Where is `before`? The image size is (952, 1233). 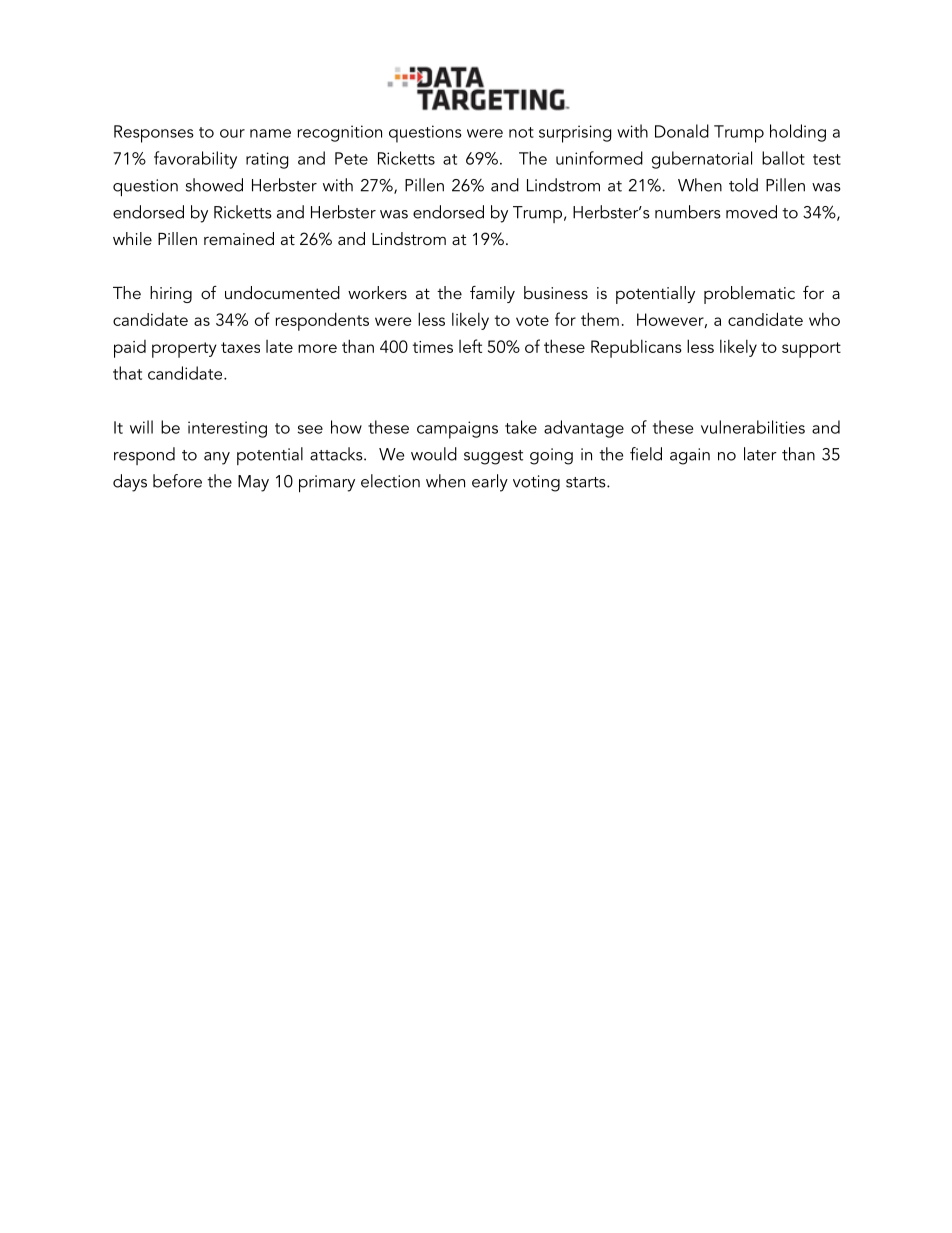
before is located at coordinates (177, 481).
